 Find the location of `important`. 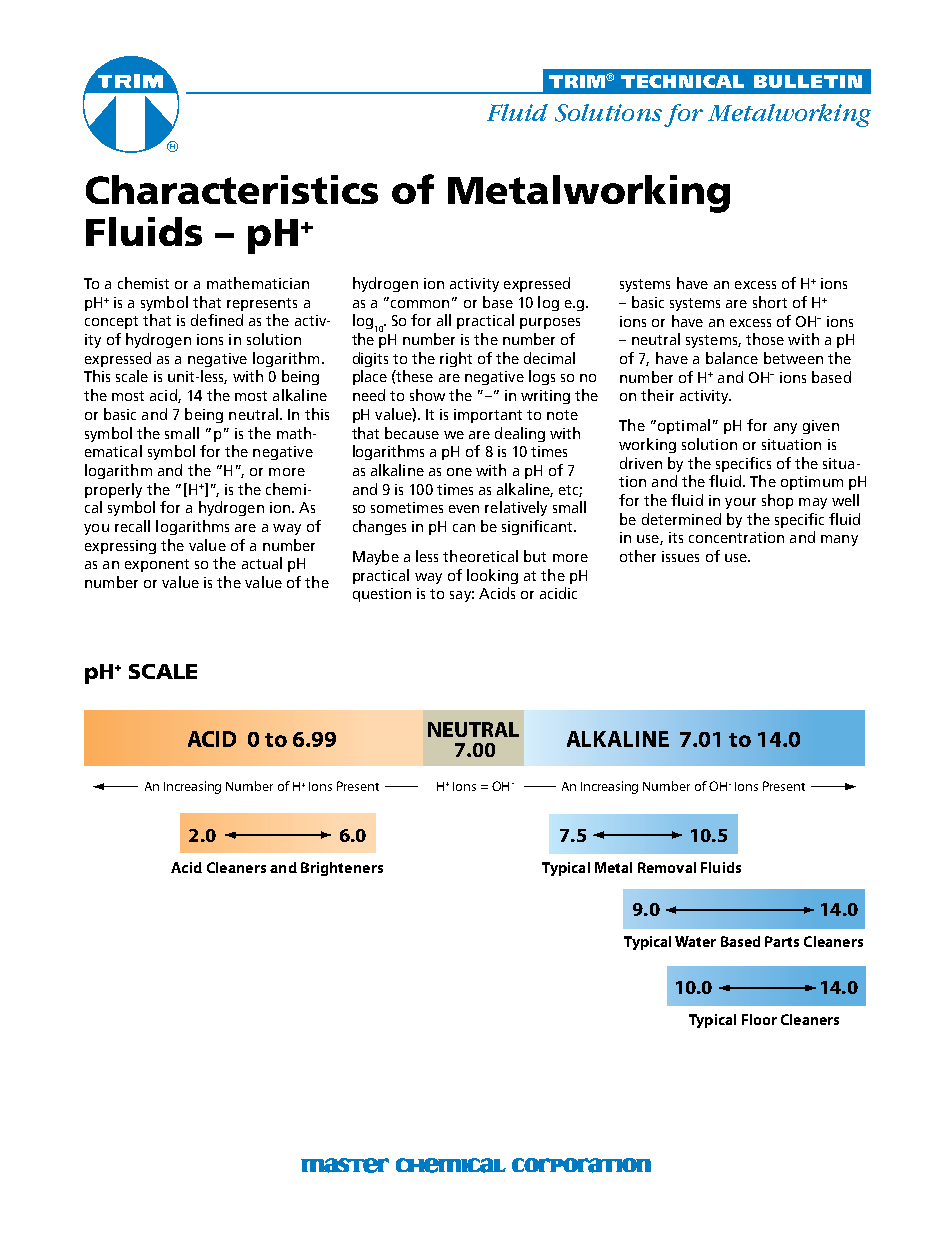

important is located at coordinates (488, 416).
